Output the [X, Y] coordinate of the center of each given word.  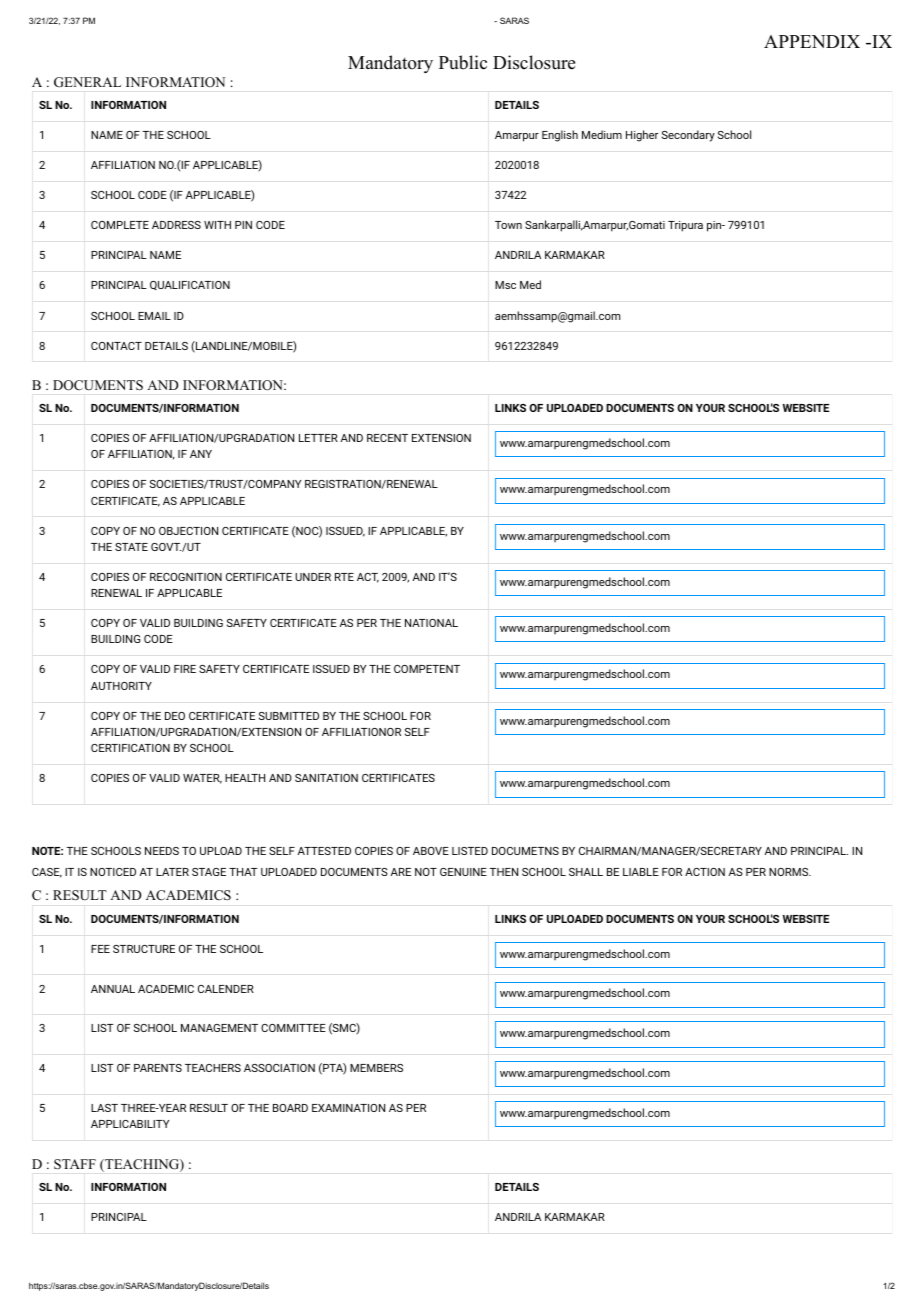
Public [463, 62]
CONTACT [116, 346]
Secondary [688, 136]
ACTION [705, 872]
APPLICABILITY [130, 1124]
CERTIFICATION [130, 748]
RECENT [387, 438]
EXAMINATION [348, 1108]
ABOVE [431, 851]
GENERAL [87, 82]
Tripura [685, 226]
